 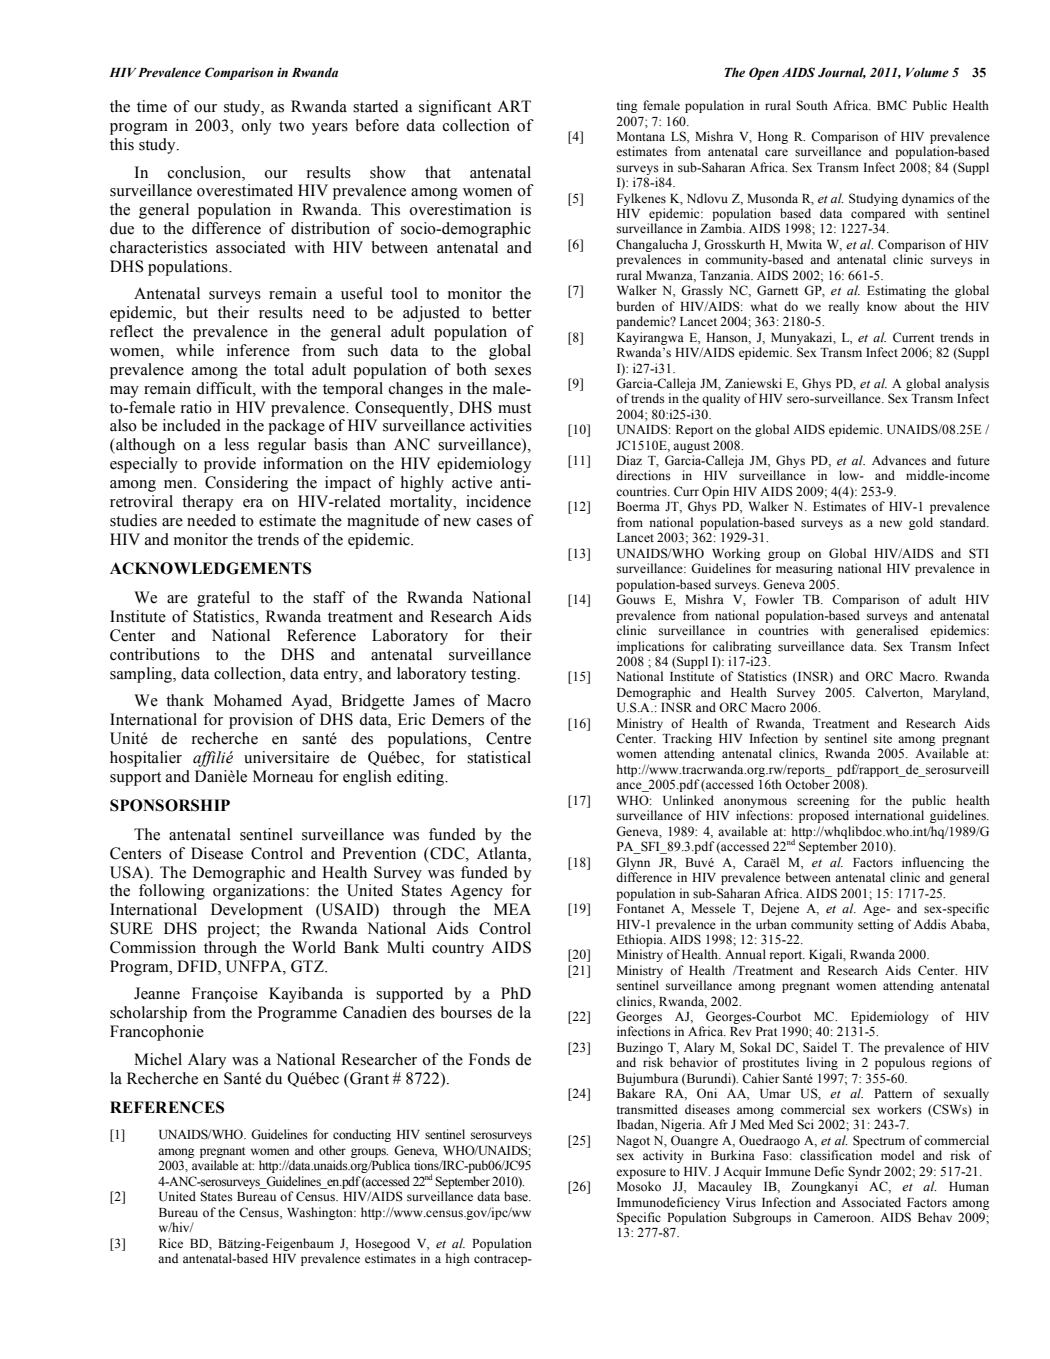 I want to click on BMC, so click(x=892, y=105).
